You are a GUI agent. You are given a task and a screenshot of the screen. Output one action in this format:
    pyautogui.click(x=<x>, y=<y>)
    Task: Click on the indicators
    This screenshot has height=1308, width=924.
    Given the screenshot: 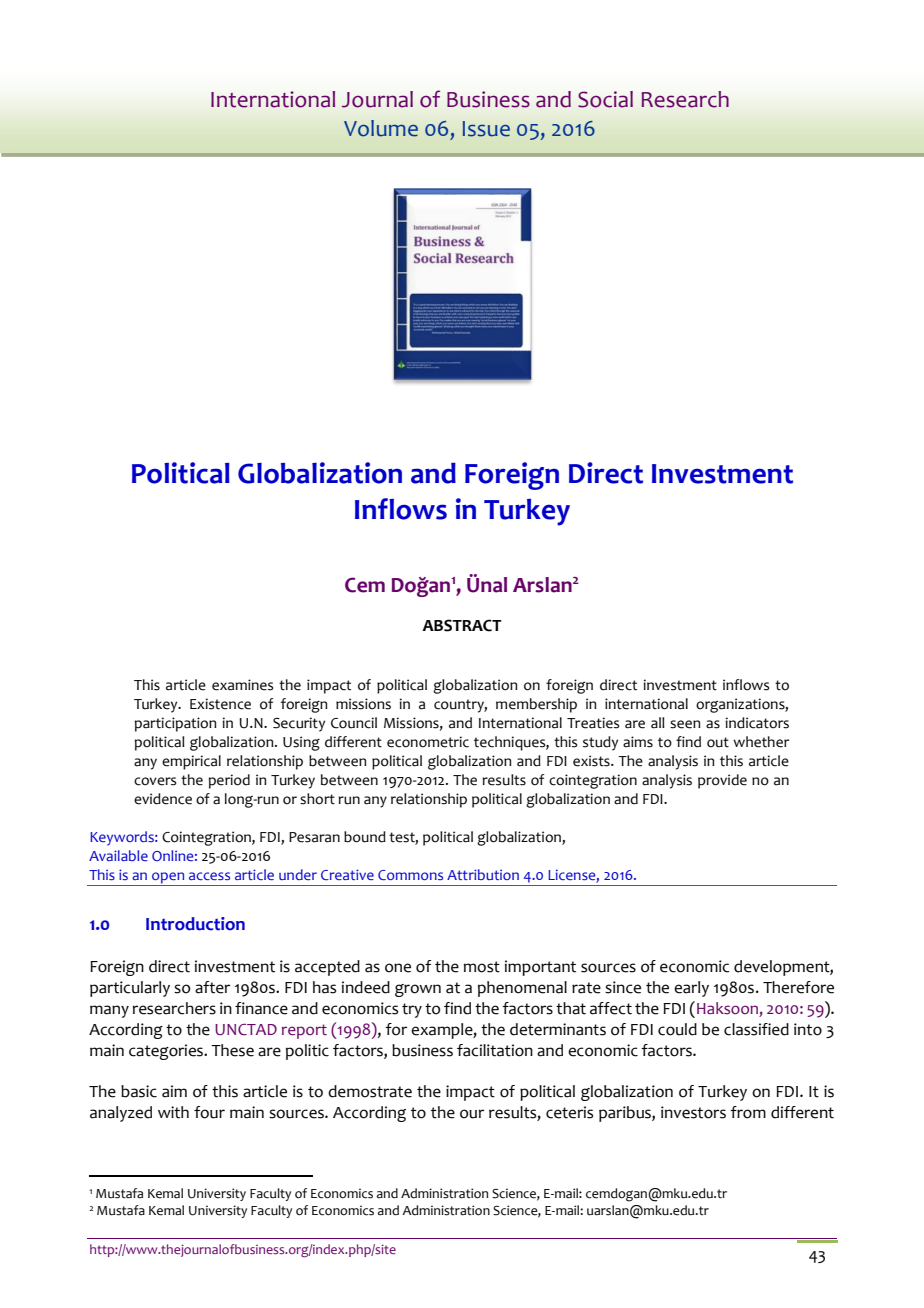 What is the action you would take?
    pyautogui.click(x=757, y=723)
